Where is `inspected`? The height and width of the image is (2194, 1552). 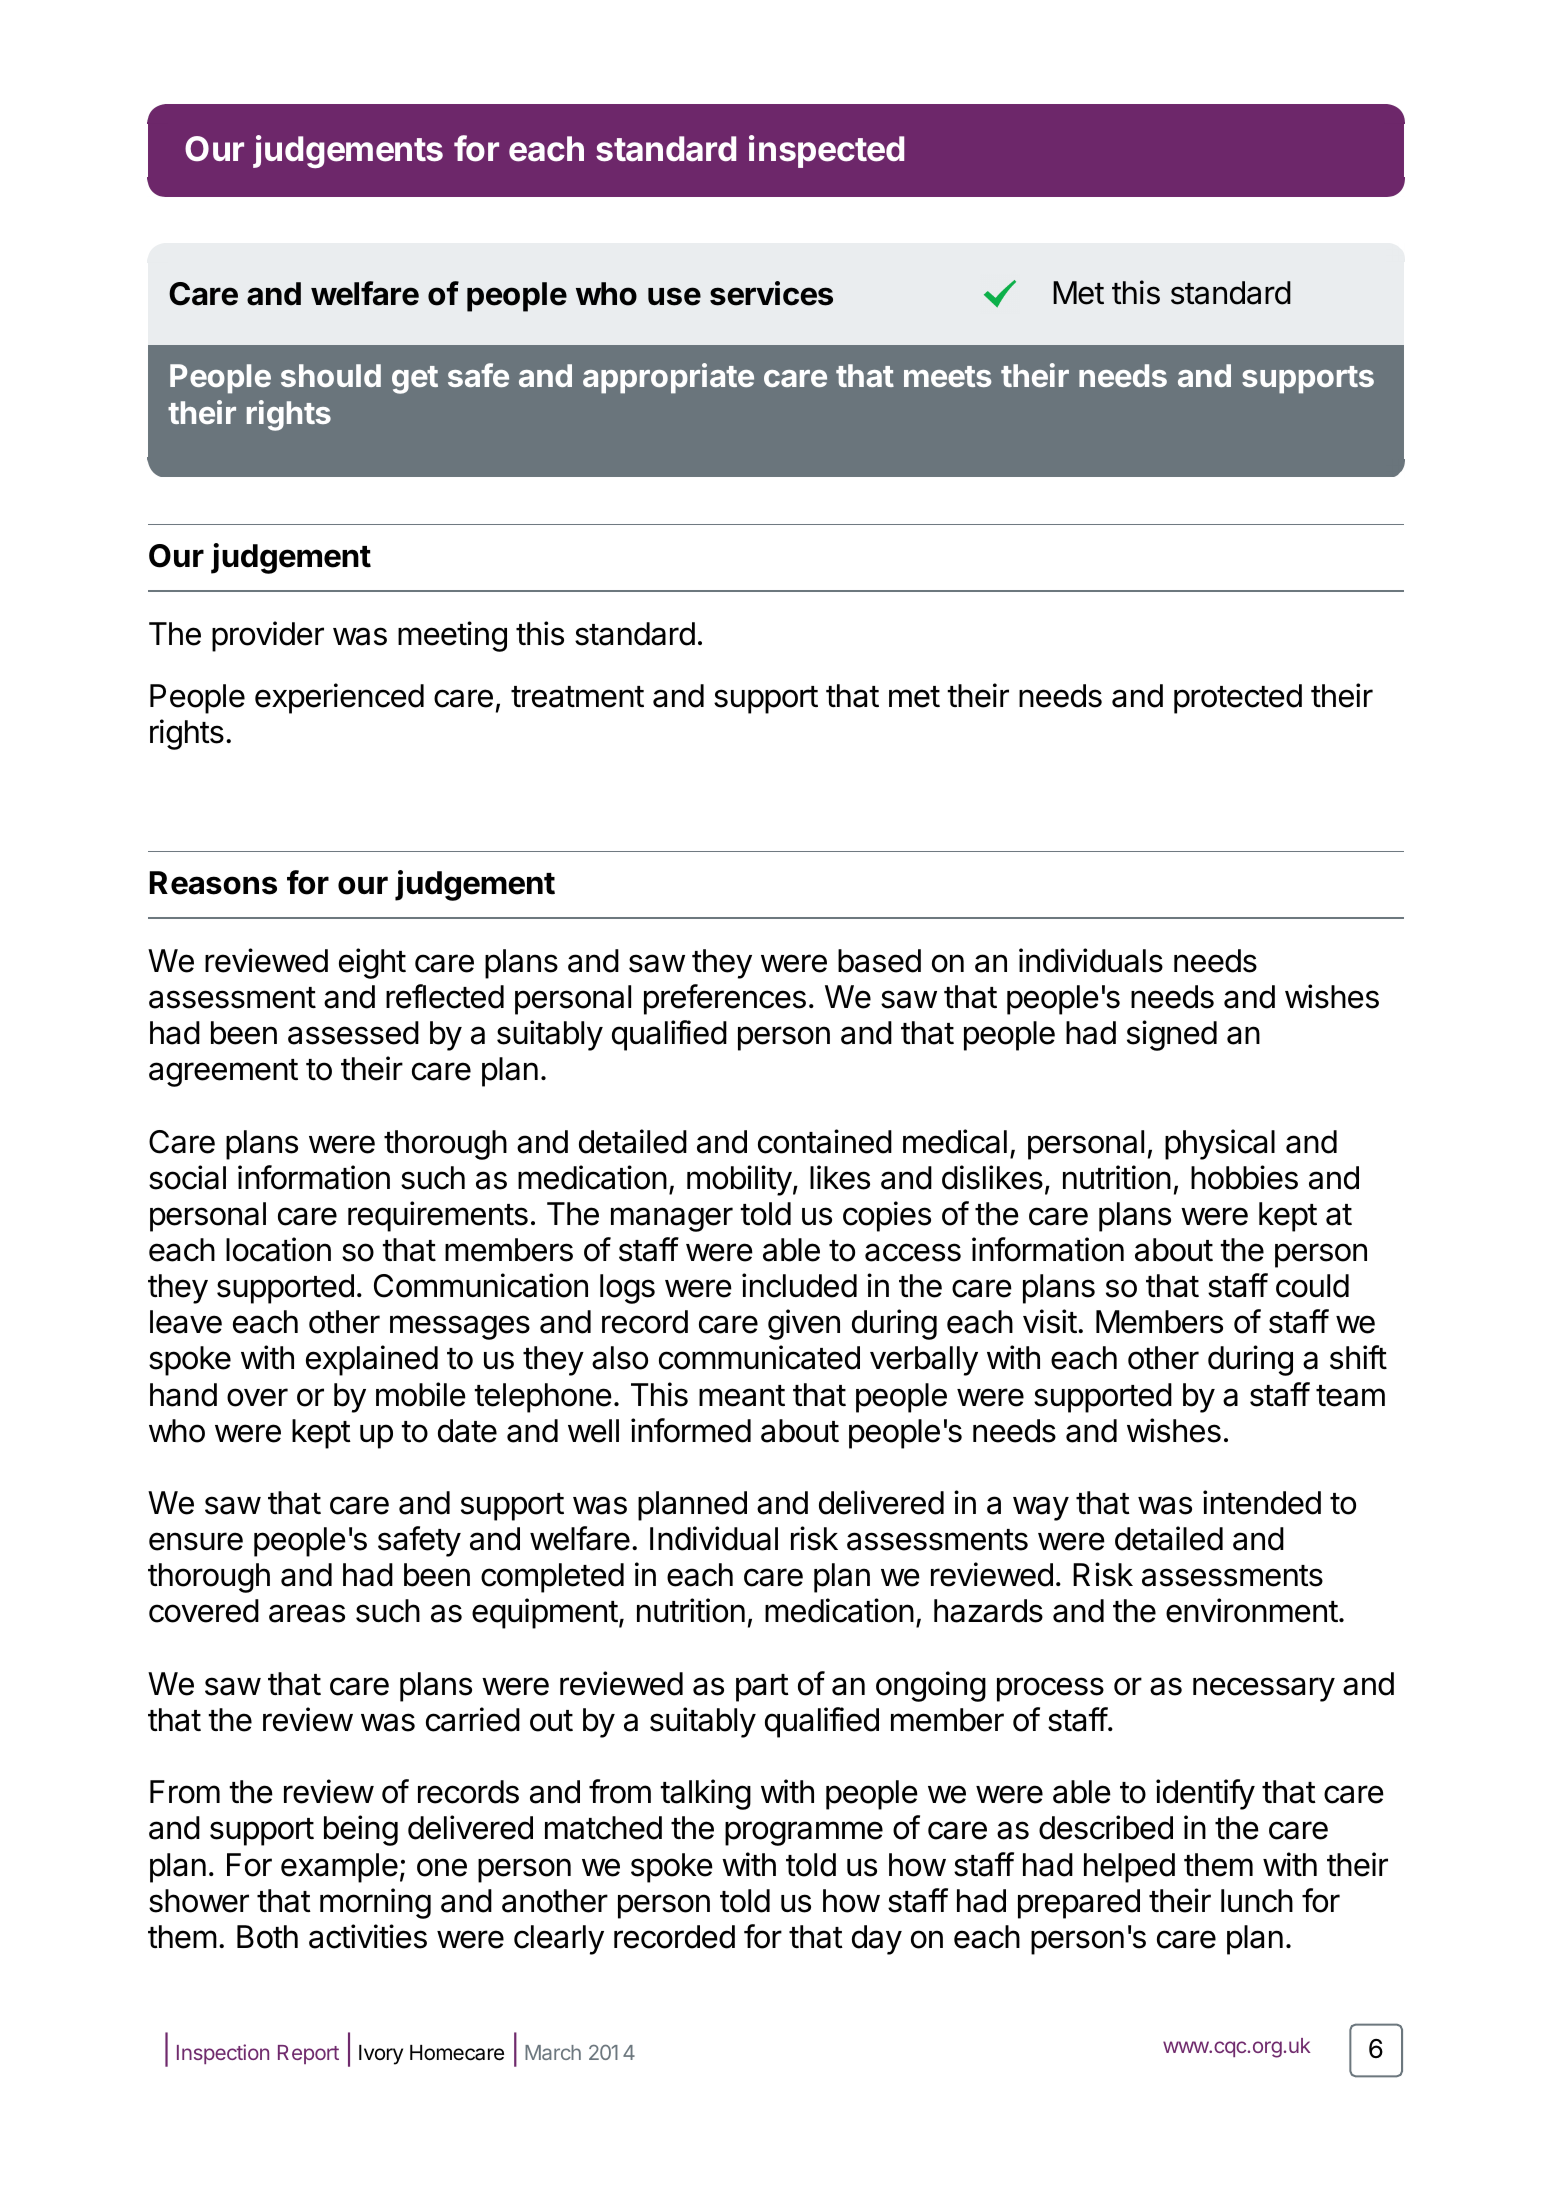 inspected is located at coordinates (826, 151).
